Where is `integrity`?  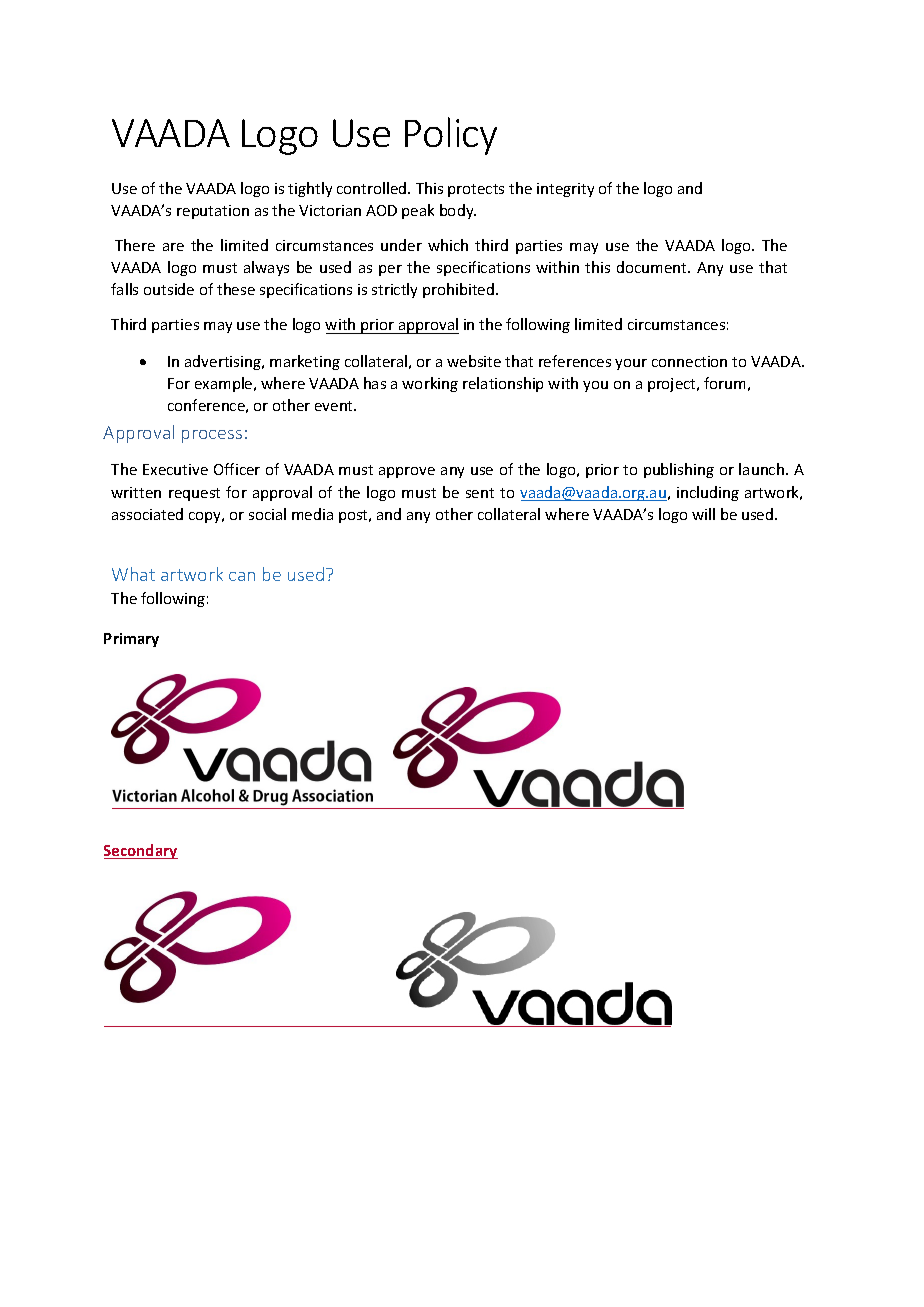 integrity is located at coordinates (565, 190).
